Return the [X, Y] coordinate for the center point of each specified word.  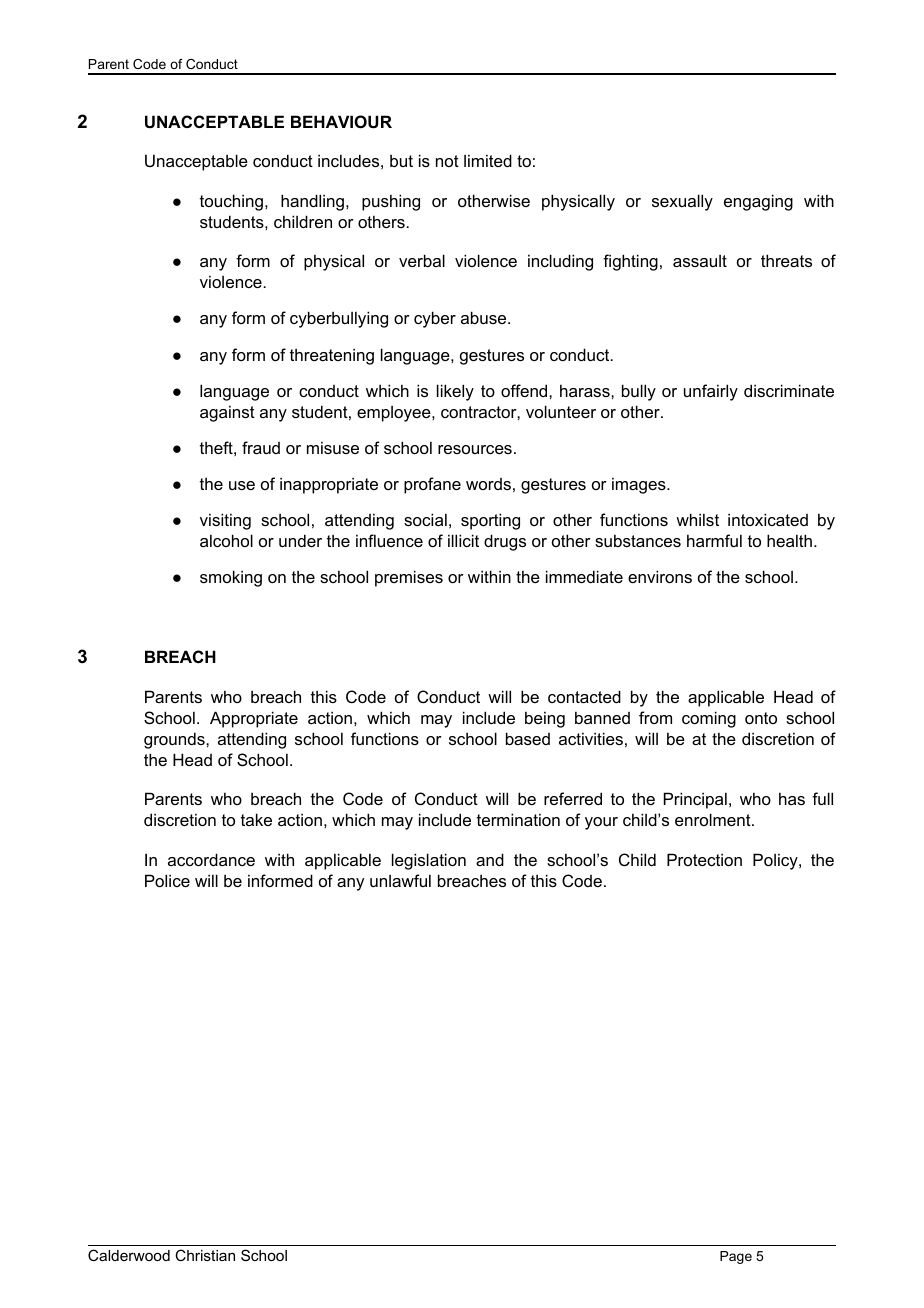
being [545, 719]
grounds [175, 740]
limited [488, 160]
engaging [758, 202]
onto [761, 718]
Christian [205, 1255]
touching [231, 202]
